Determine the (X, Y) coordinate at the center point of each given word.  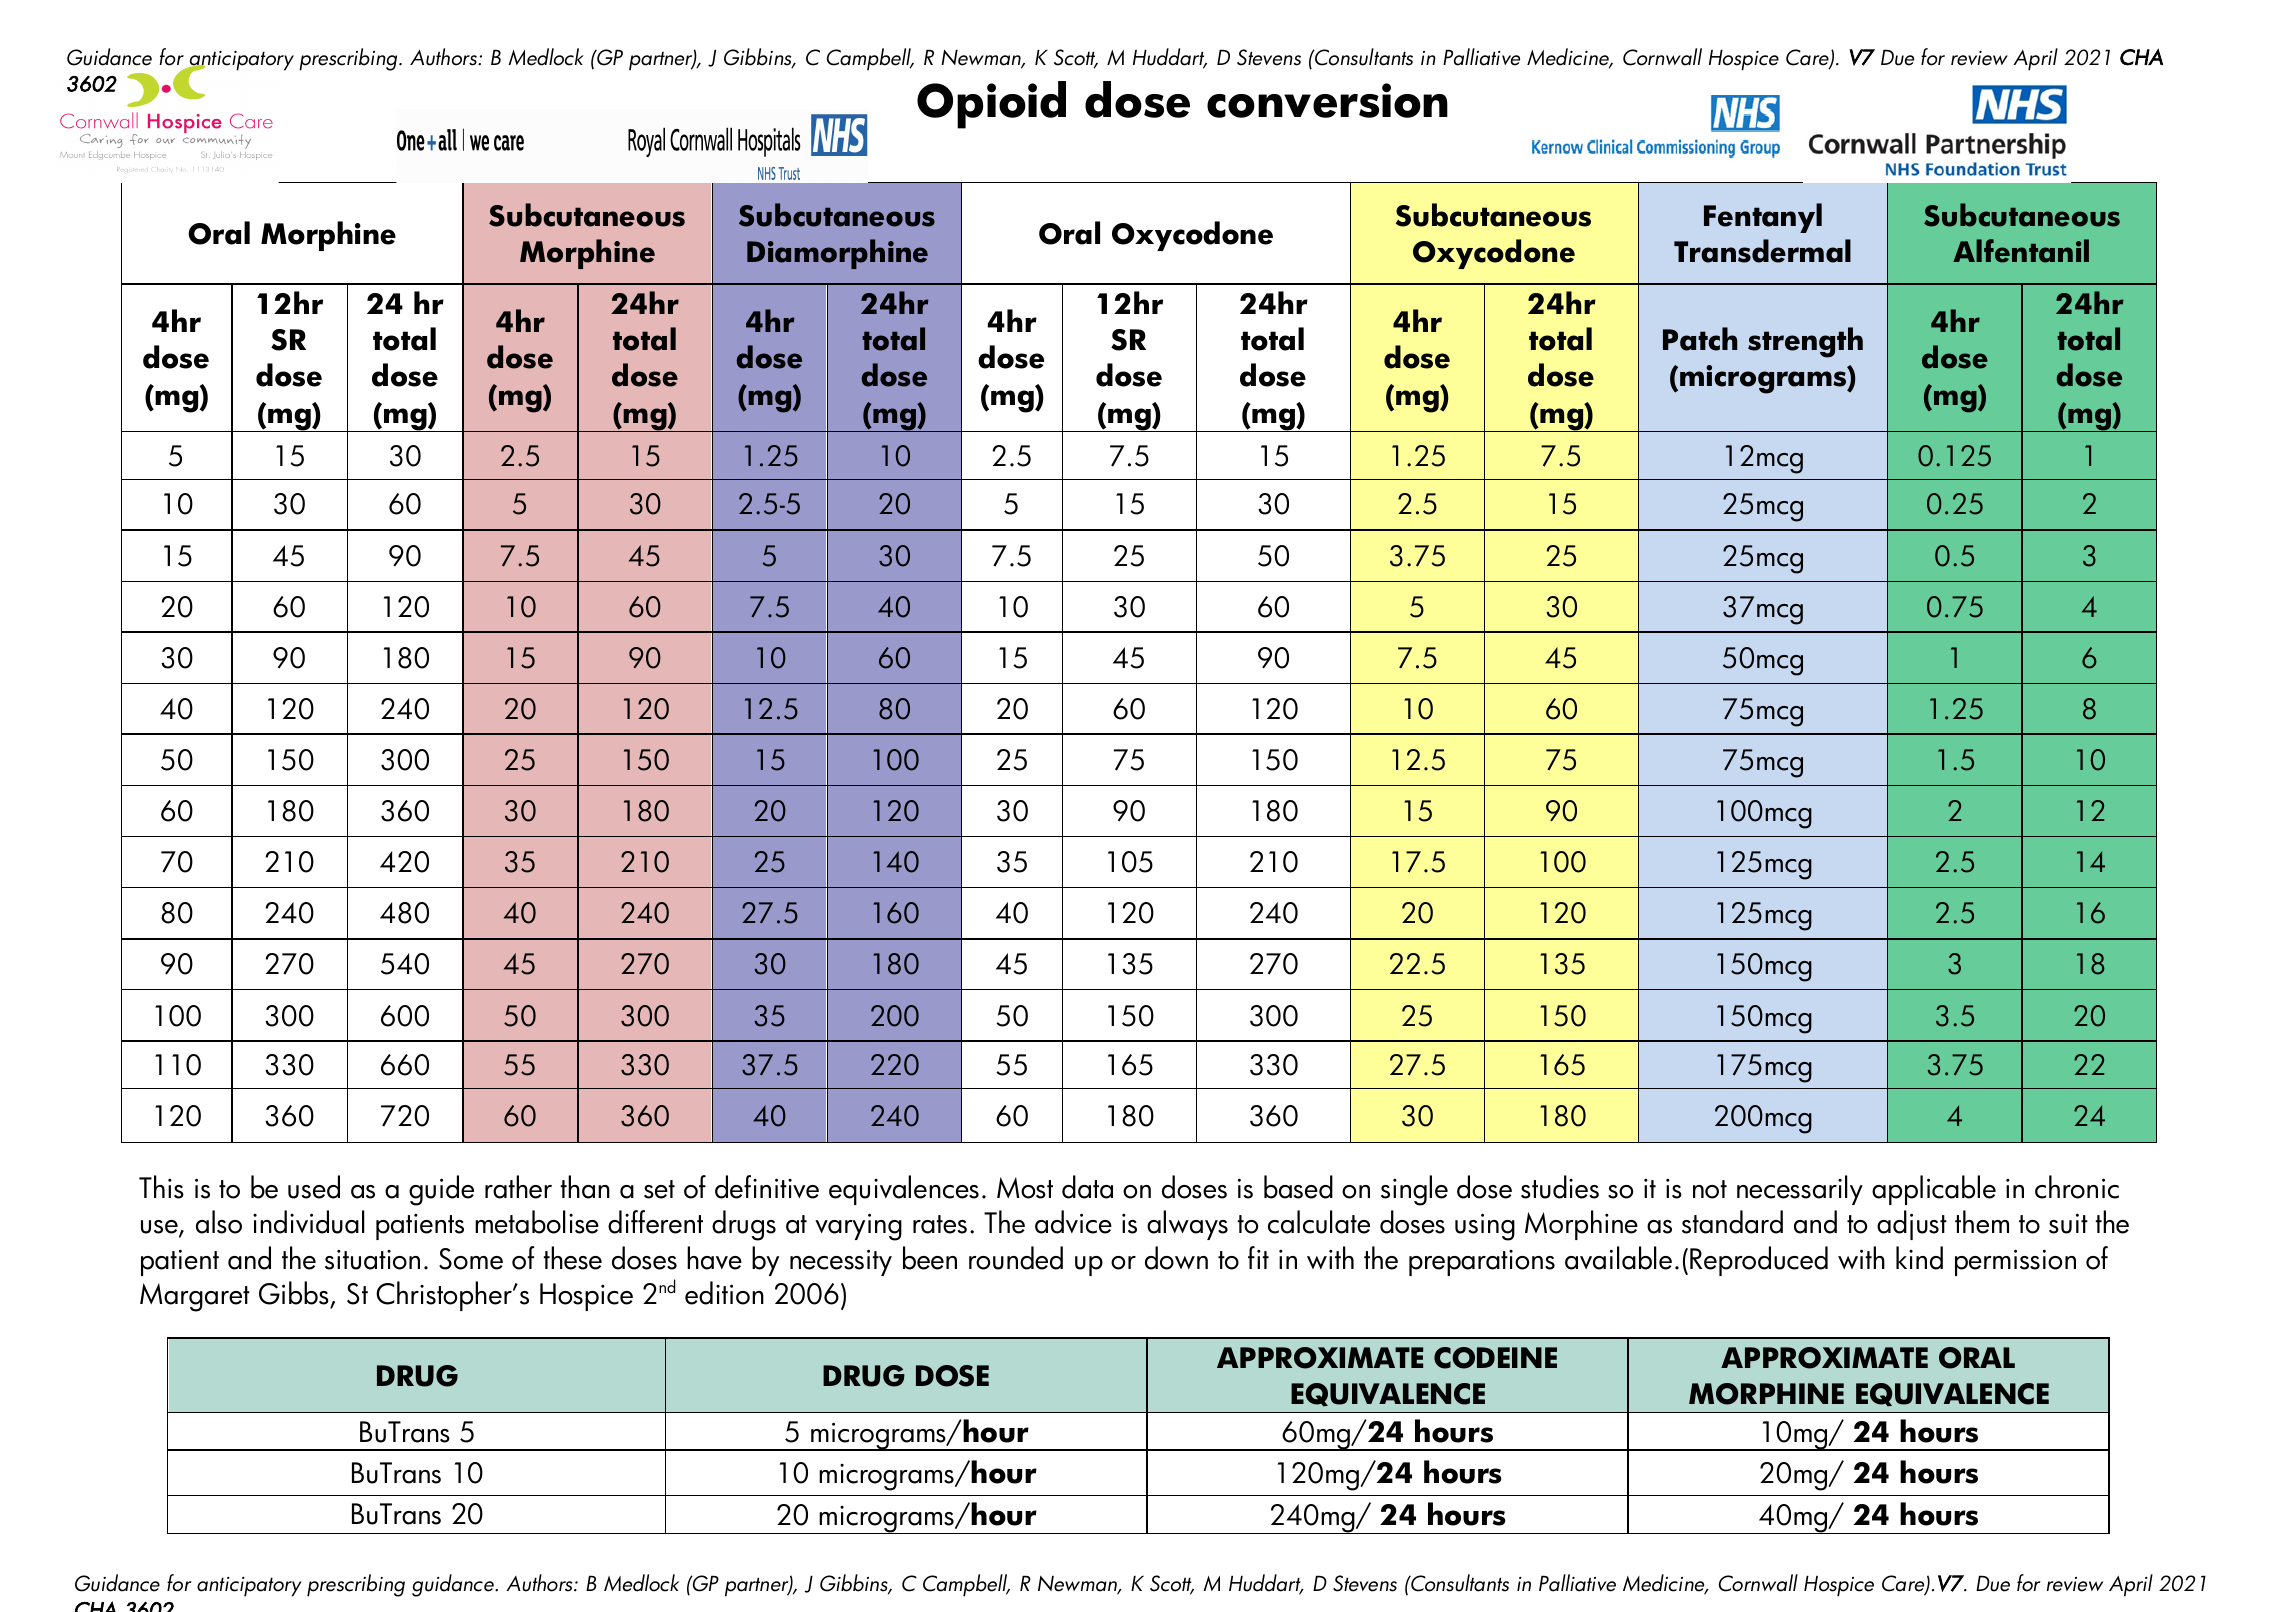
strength (1805, 342)
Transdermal (1762, 251)
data (1087, 1187)
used (314, 1187)
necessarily (1800, 1190)
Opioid (991, 105)
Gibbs (295, 1294)
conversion (1327, 100)
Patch (1700, 339)
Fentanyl (1763, 218)
